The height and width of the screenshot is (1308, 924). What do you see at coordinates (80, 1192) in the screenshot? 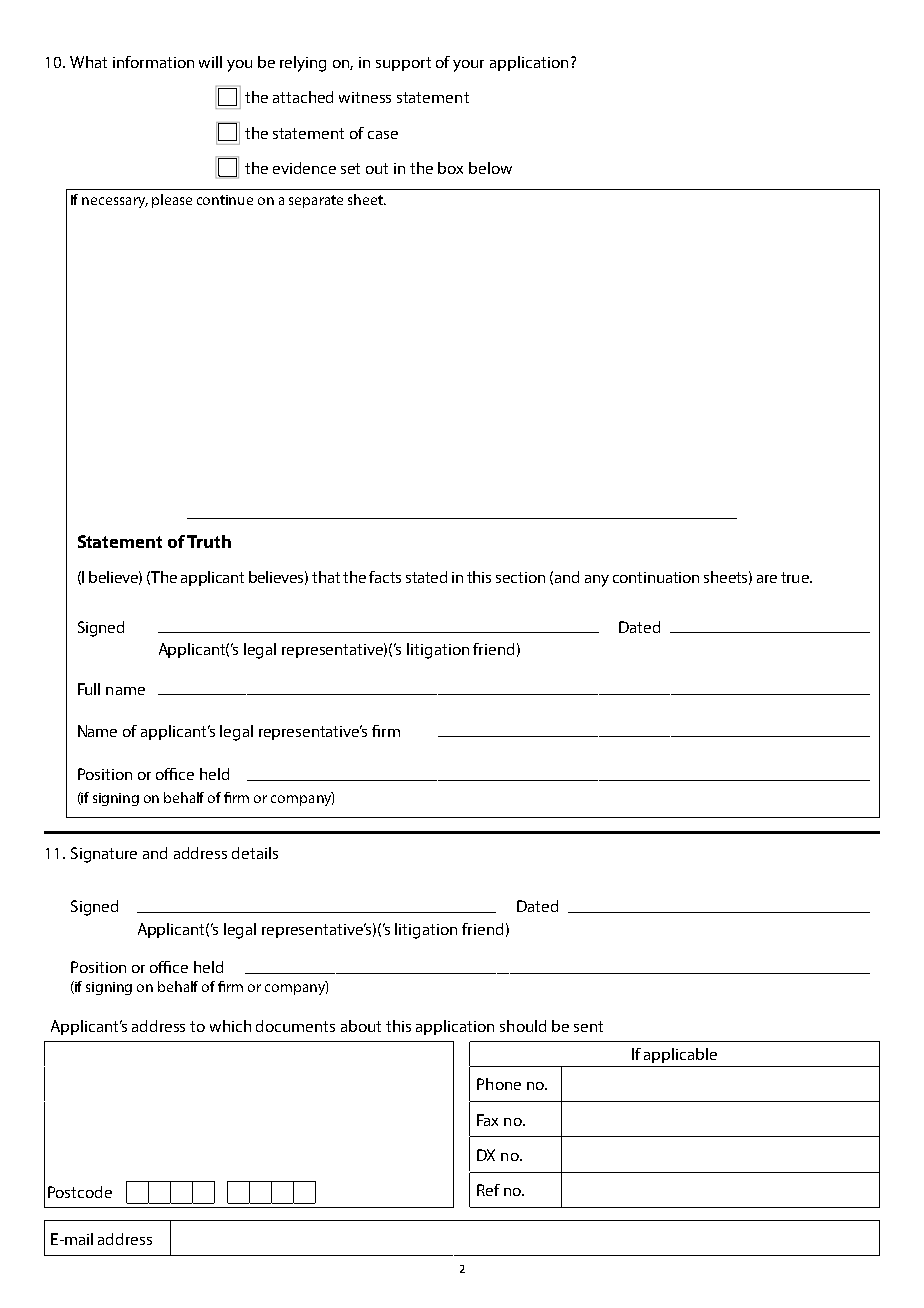
I see `Postcode` at bounding box center [80, 1192].
